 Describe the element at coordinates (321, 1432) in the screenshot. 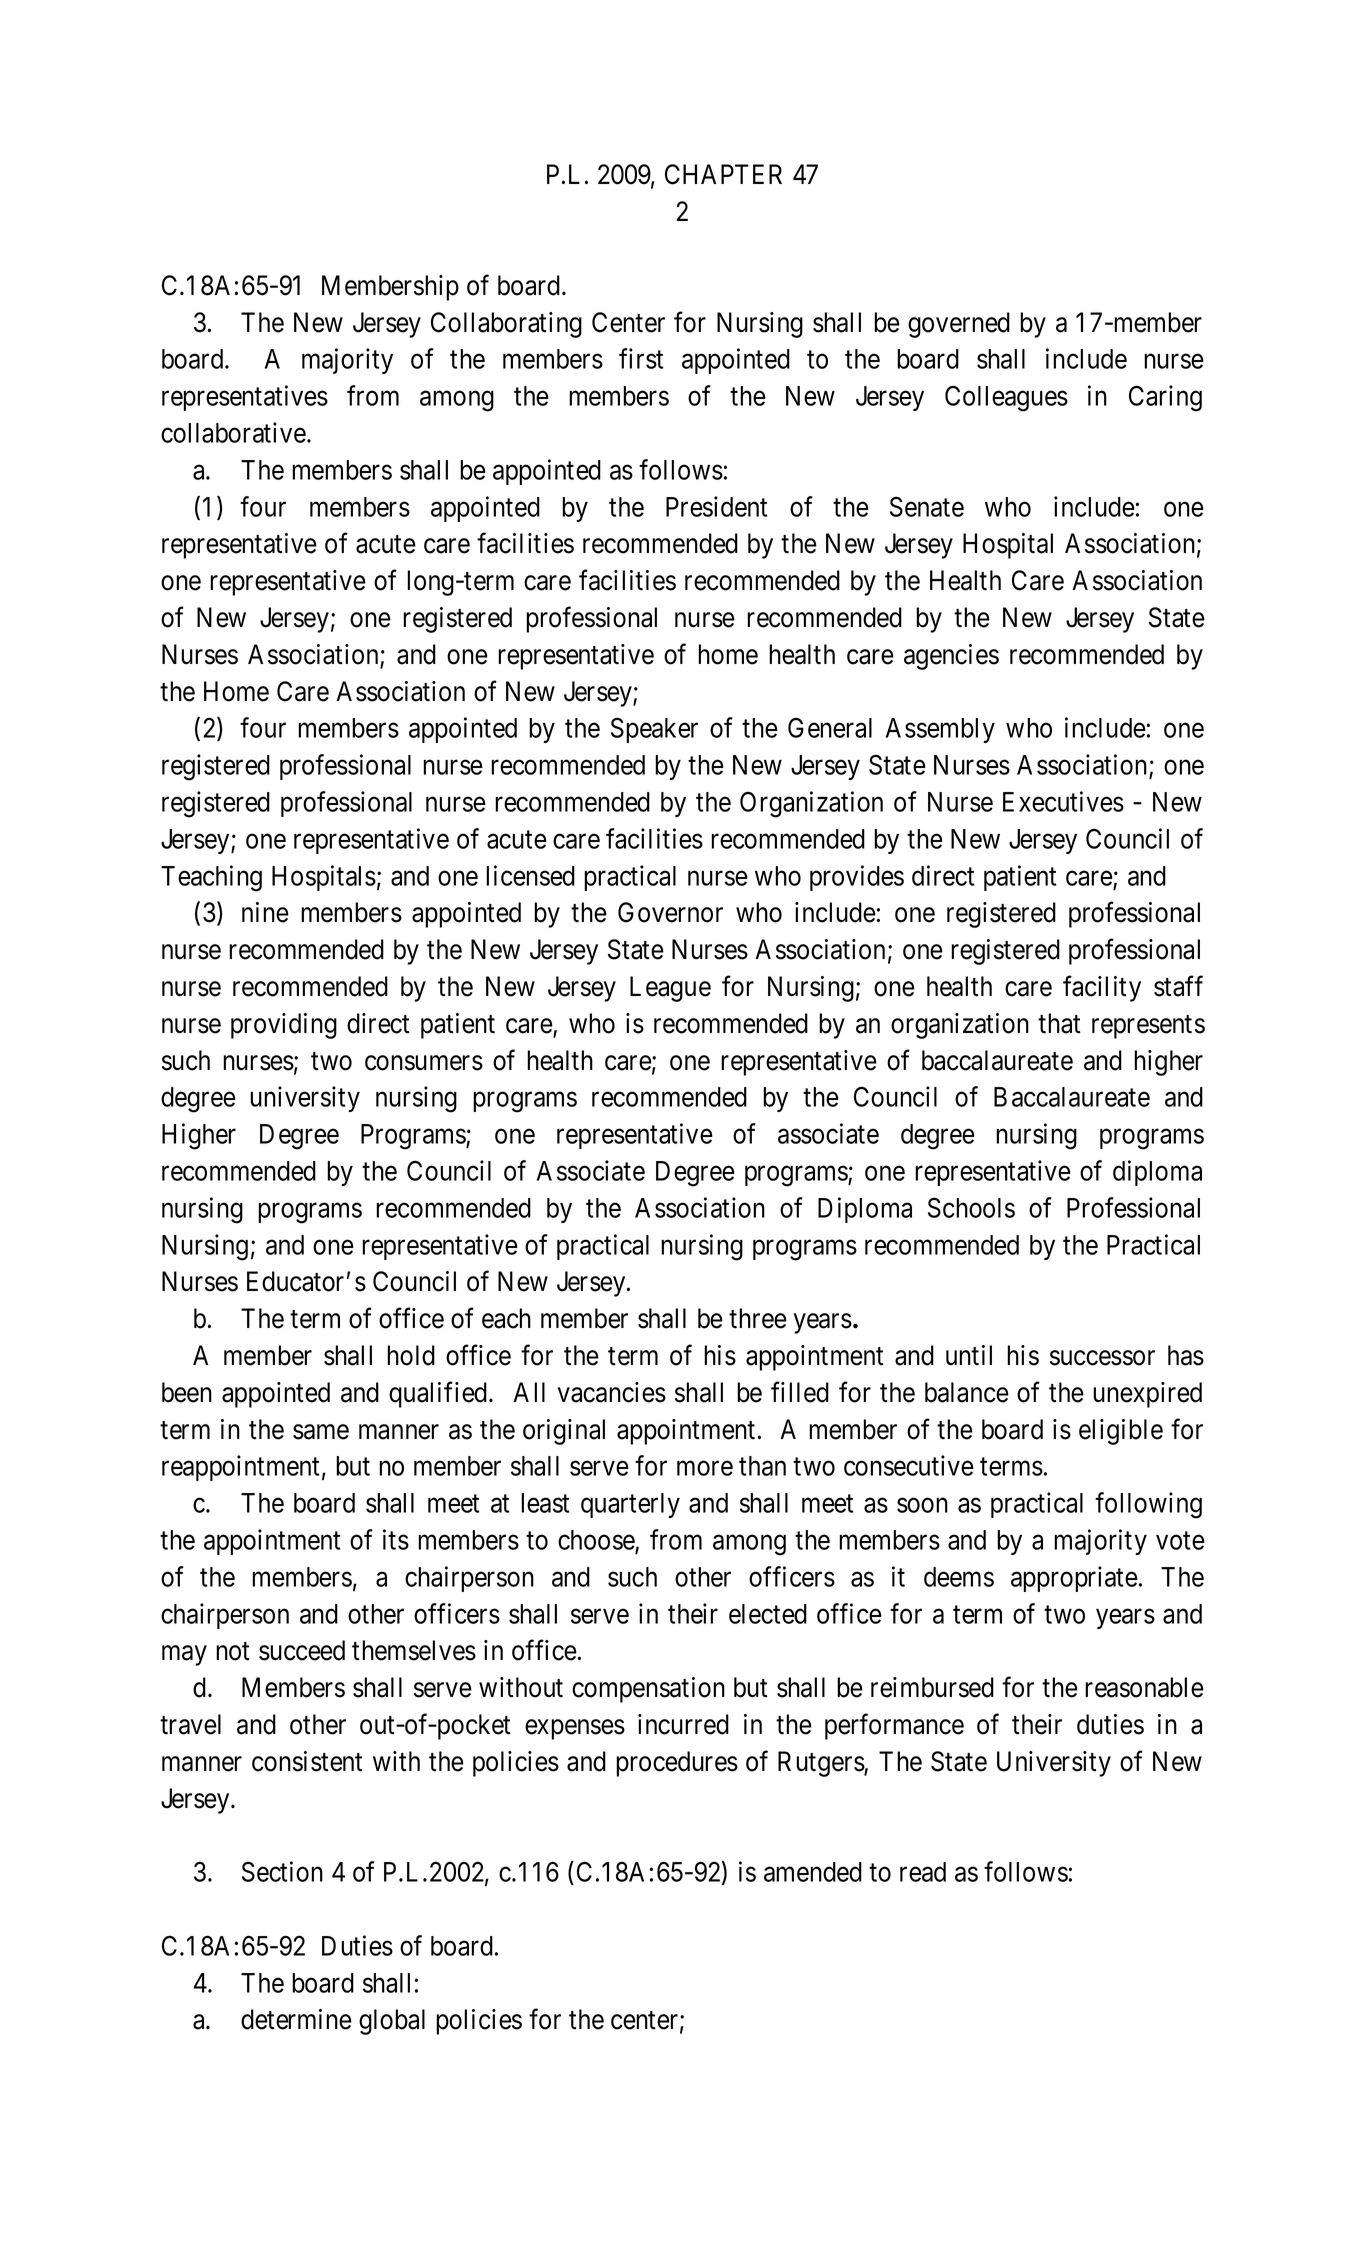

I see `same` at that location.
